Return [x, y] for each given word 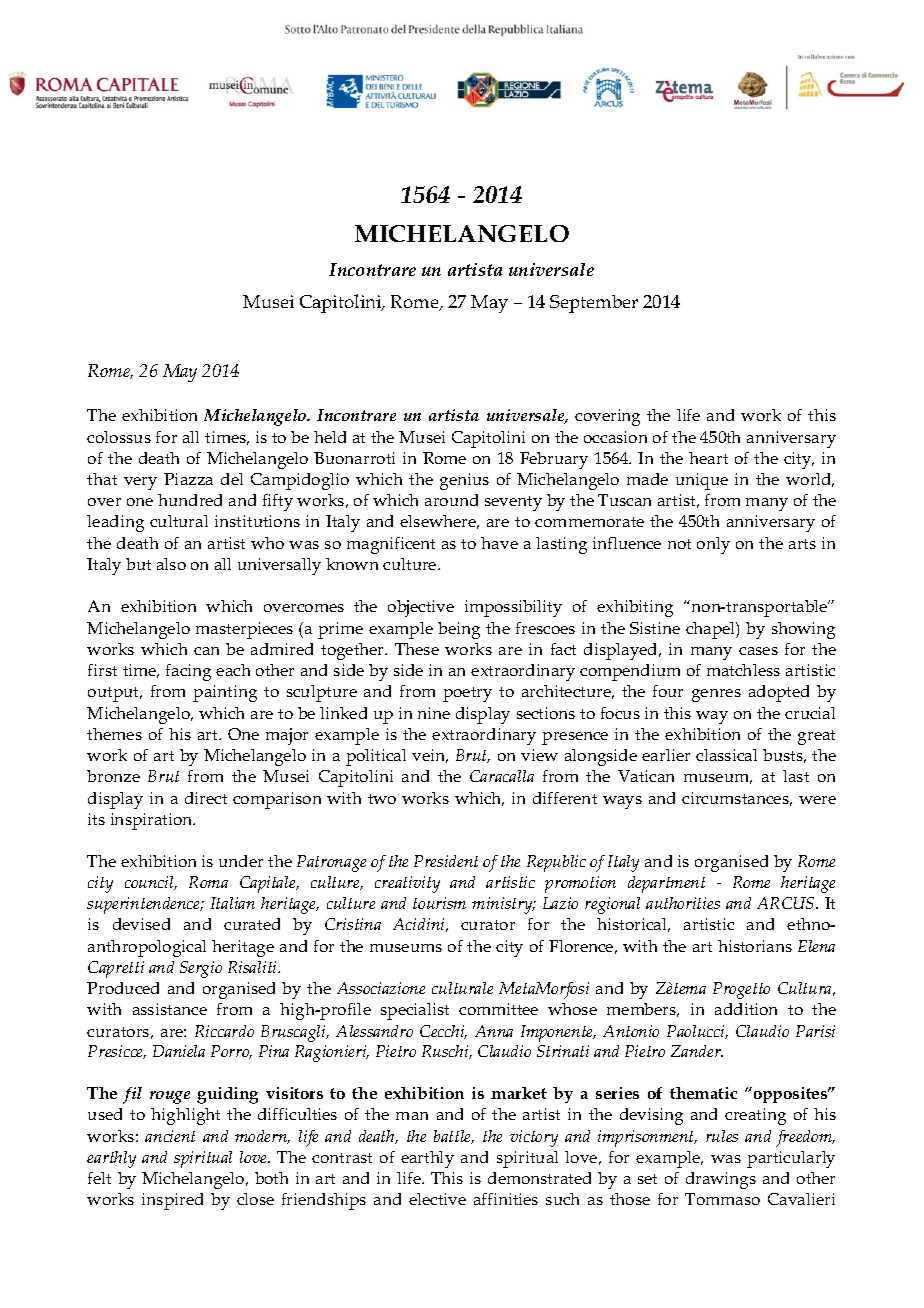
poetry [467, 694]
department [666, 884]
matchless [743, 670]
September [594, 304]
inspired [172, 1201]
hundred [190, 500]
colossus [119, 437]
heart [708, 458]
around [451, 500]
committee [498, 1009]
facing [188, 672]
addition [746, 1009]
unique [702, 481]
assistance [170, 1009]
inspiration [153, 821]
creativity [407, 884]
